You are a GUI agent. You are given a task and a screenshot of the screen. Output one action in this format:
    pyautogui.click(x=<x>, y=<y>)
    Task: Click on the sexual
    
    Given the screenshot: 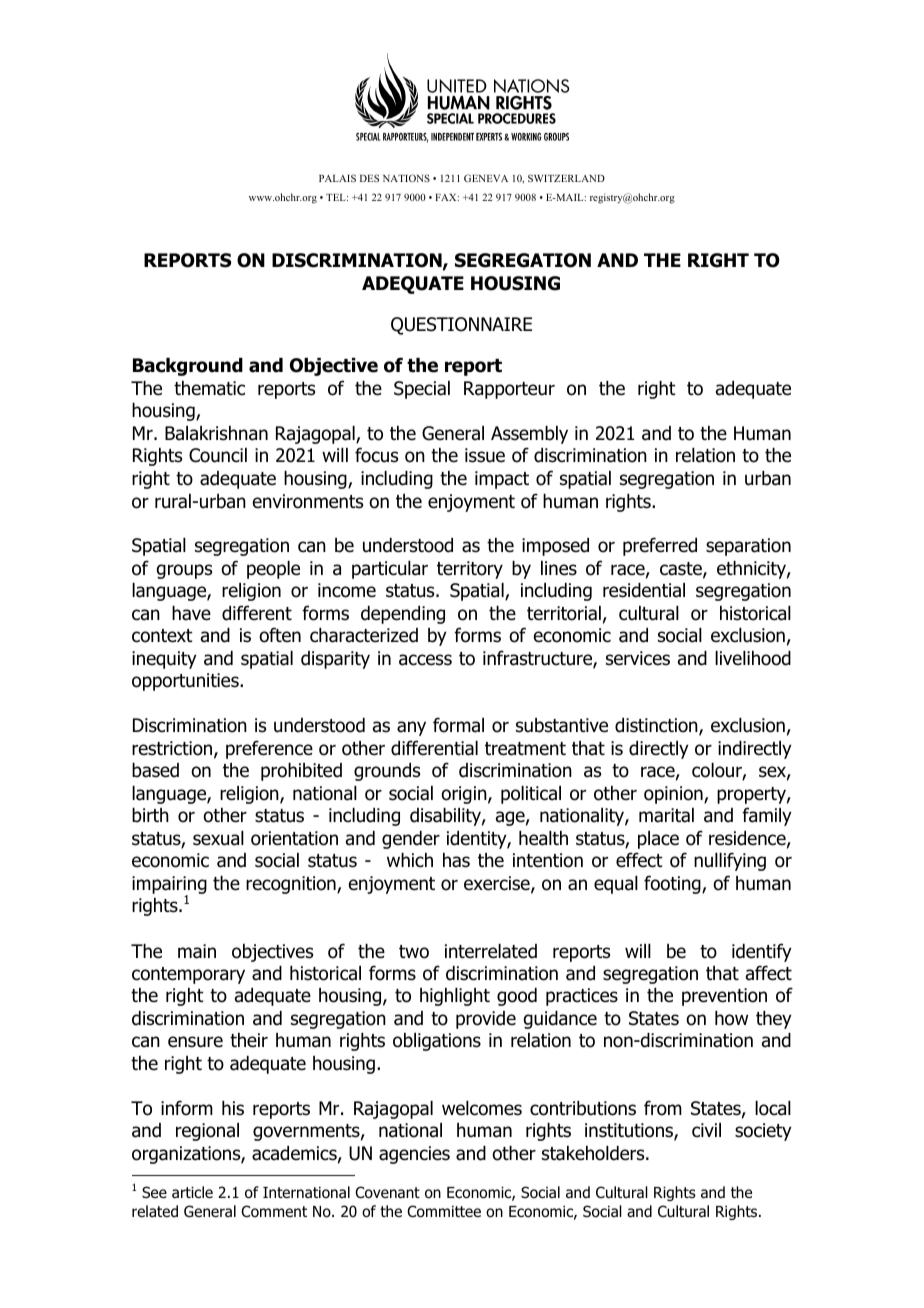 What is the action you would take?
    pyautogui.click(x=218, y=838)
